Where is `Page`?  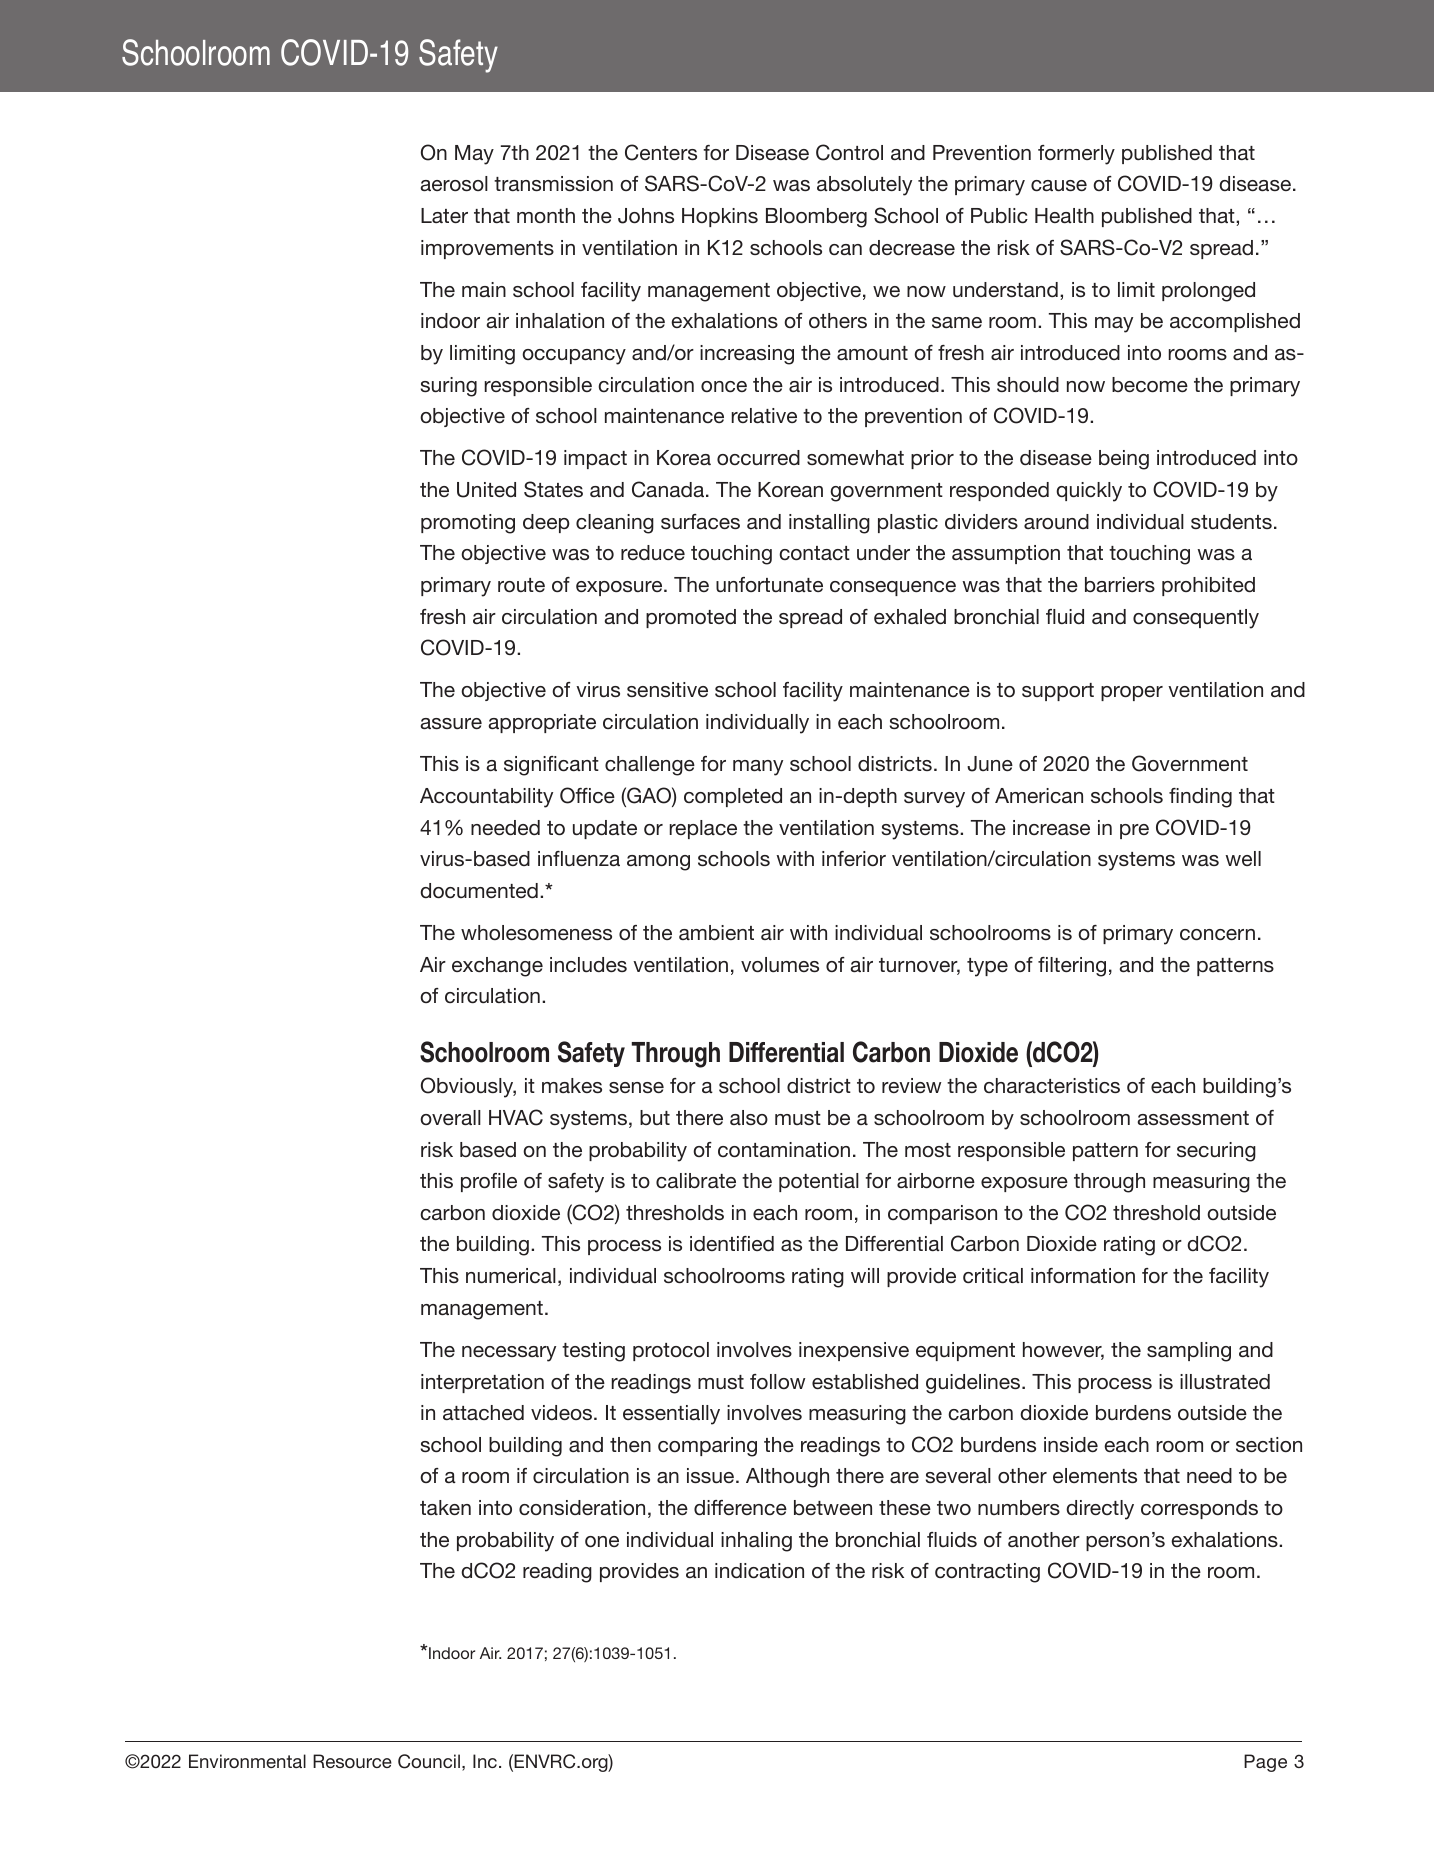 Page is located at coordinates (1265, 1763).
